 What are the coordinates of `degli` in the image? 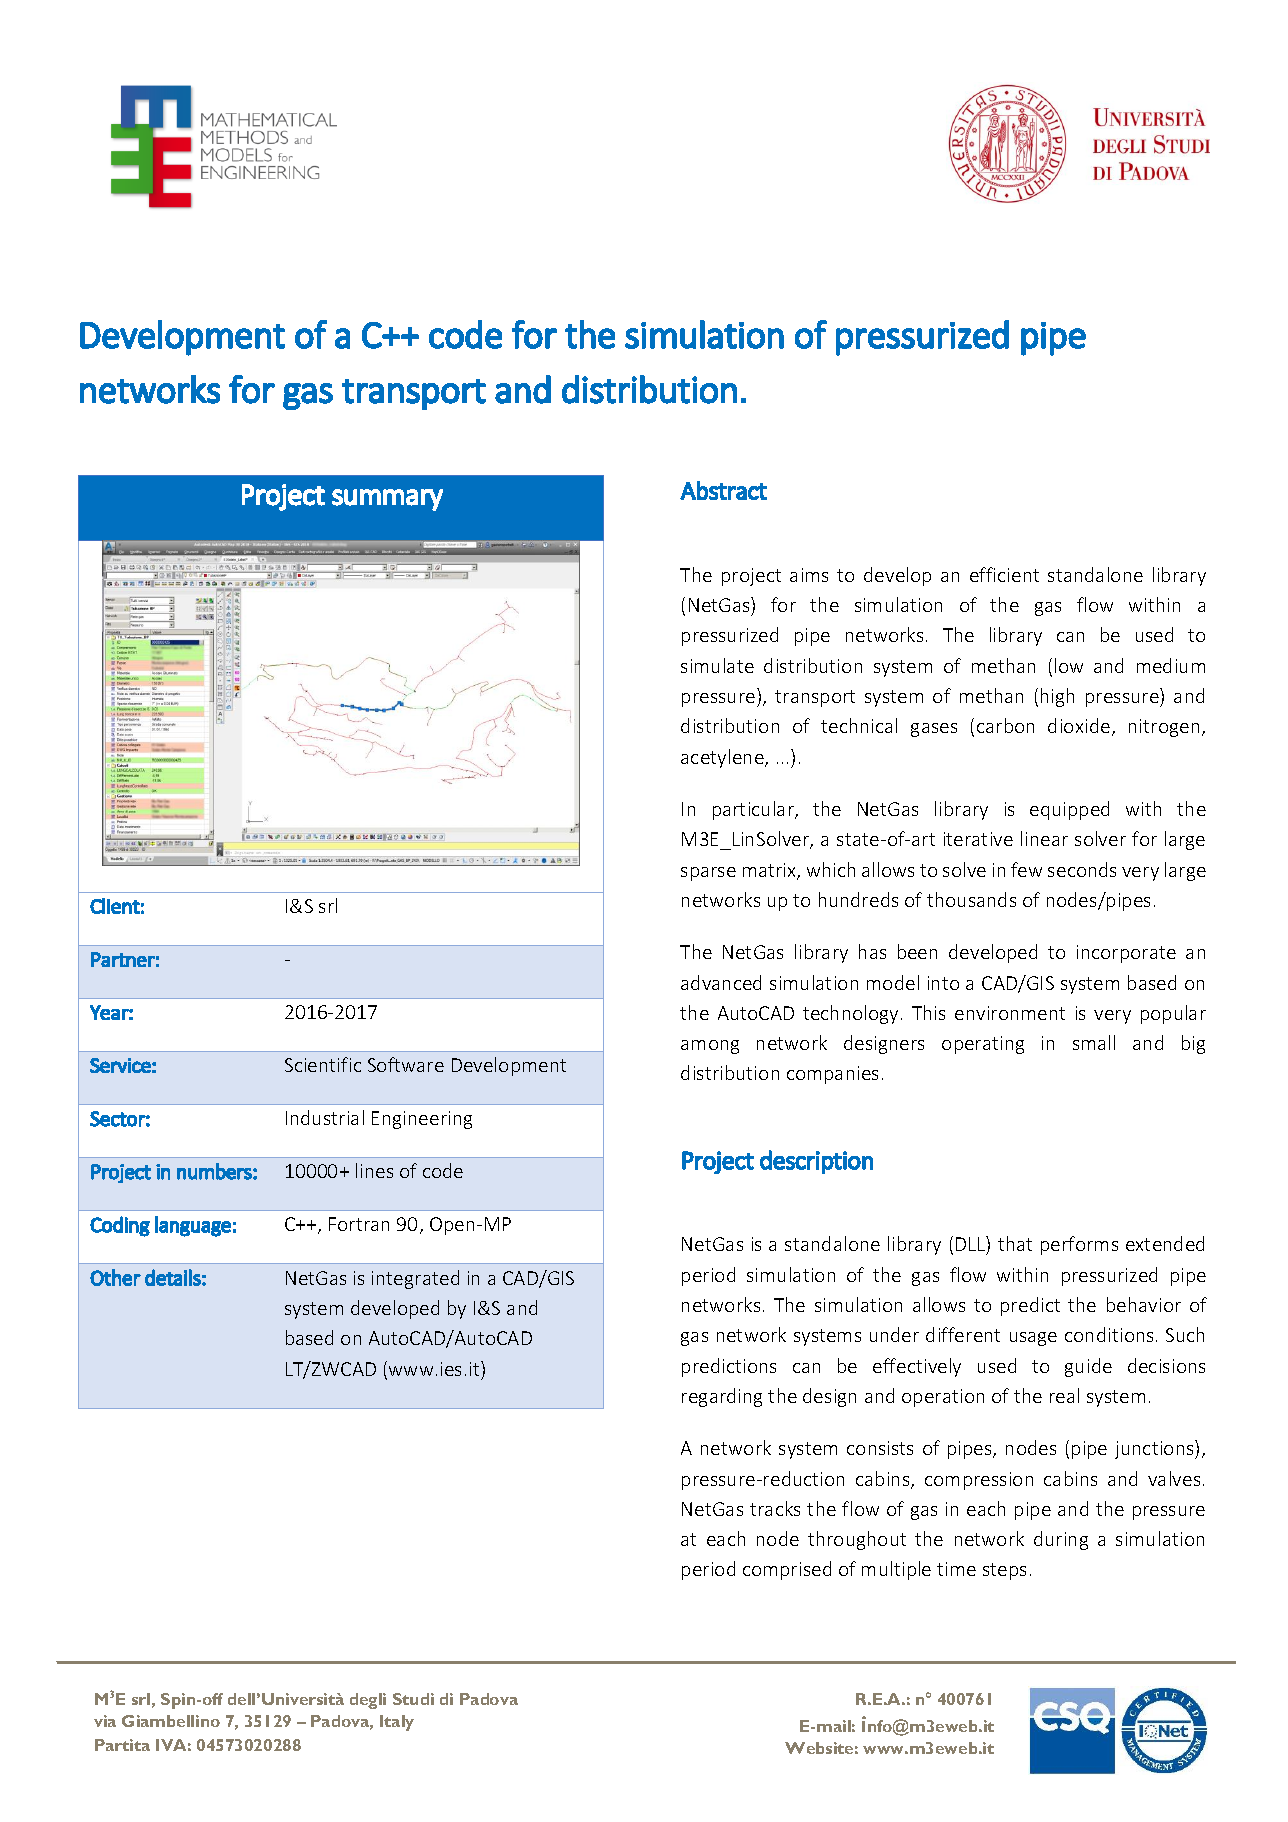 It's located at (368, 1701).
